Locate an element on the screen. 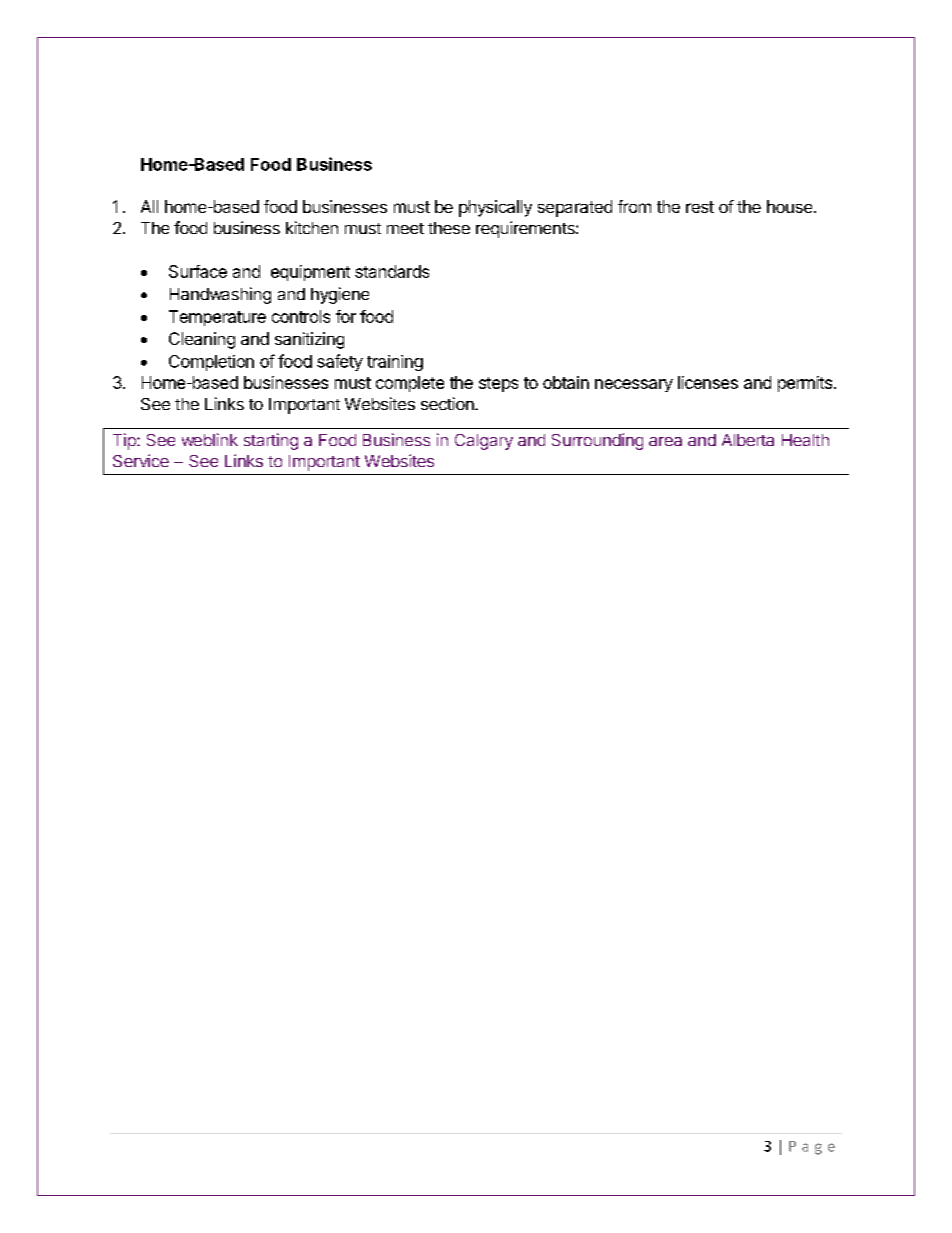 Image resolution: width=952 pixels, height=1233 pixels. physically is located at coordinates (495, 208).
